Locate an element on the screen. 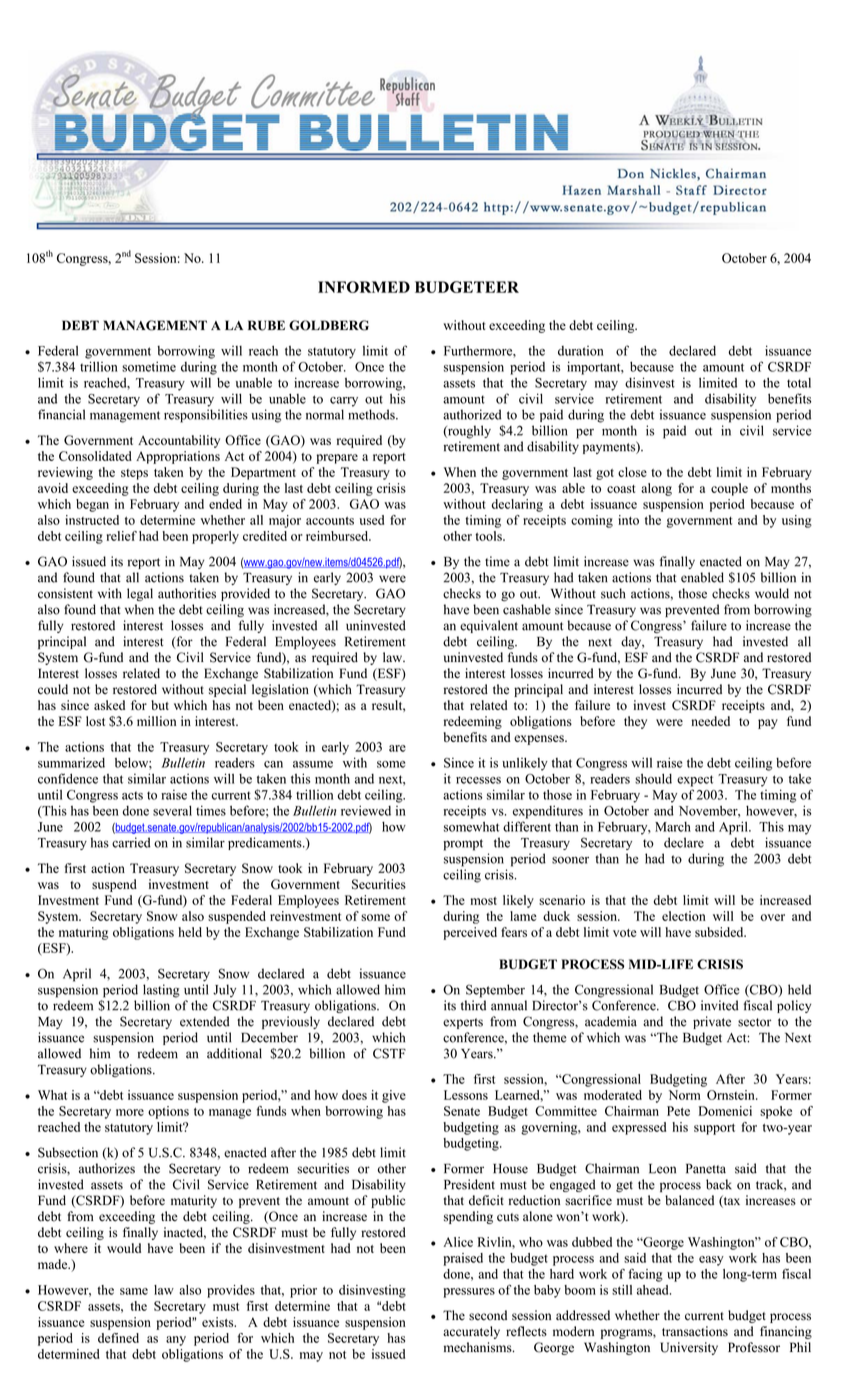 Image resolution: width=849 pixels, height=1400 pixels. July is located at coordinates (224, 990).
